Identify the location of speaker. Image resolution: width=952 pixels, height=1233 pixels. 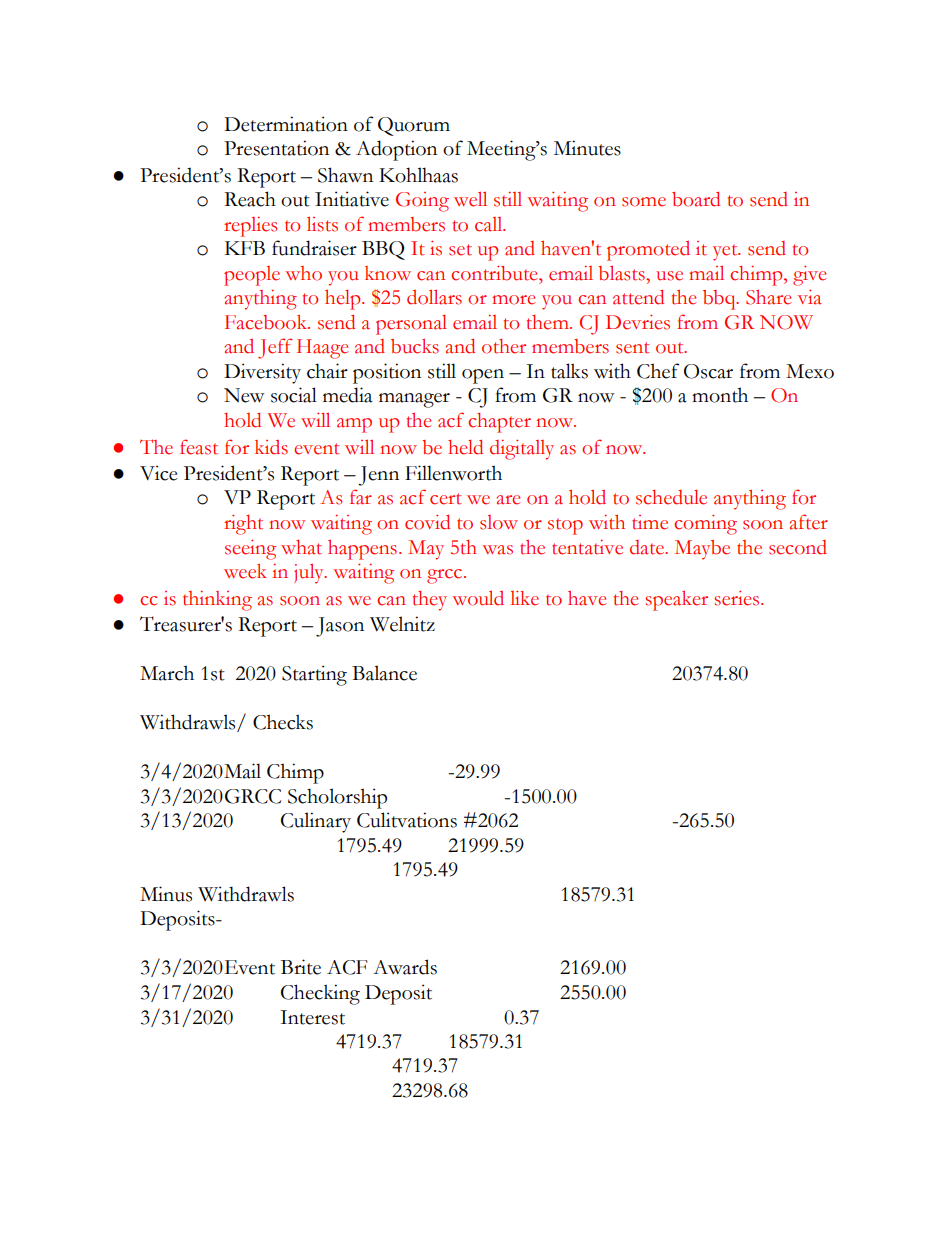
(676, 601).
